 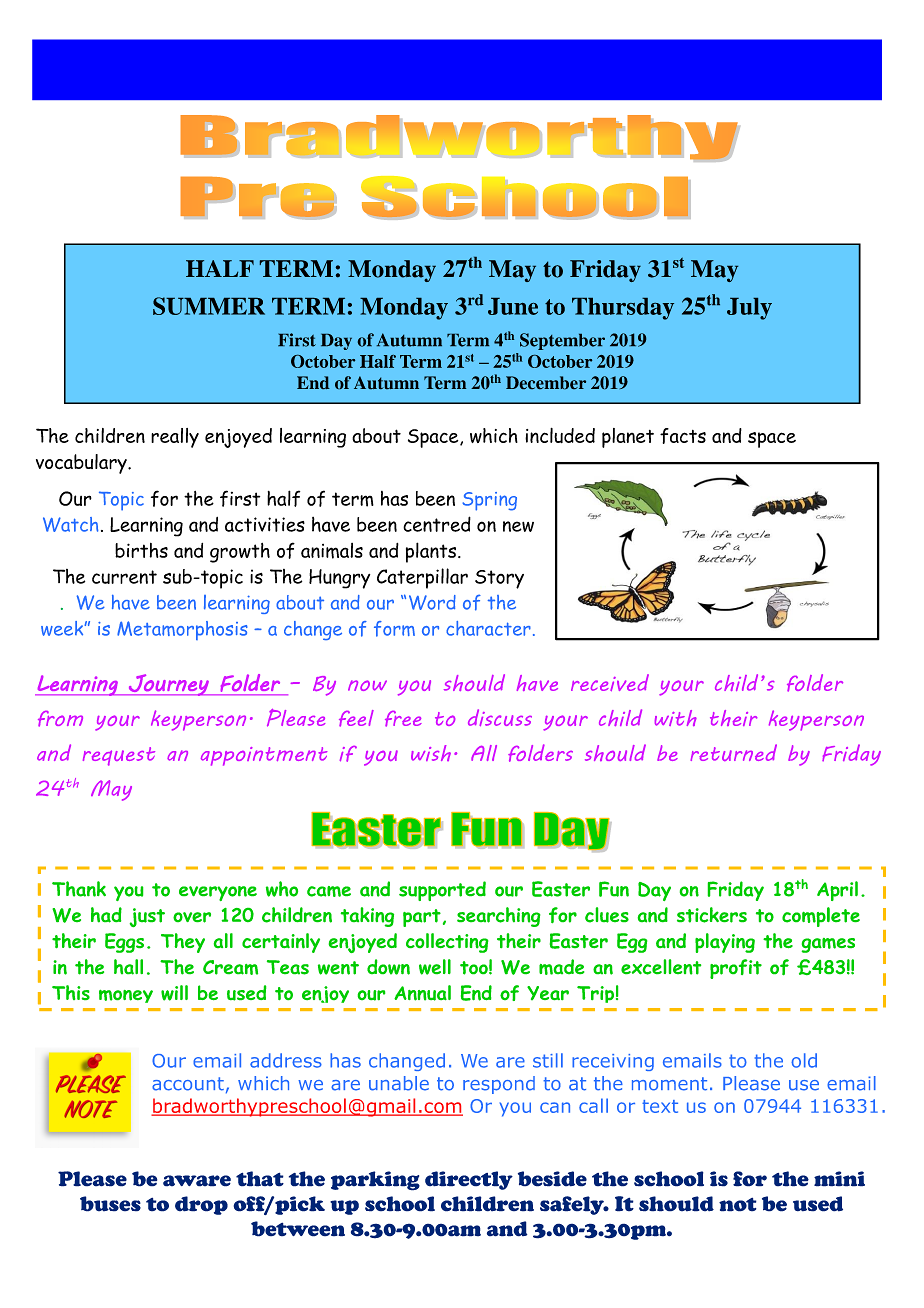 I want to click on July, so click(x=749, y=309).
